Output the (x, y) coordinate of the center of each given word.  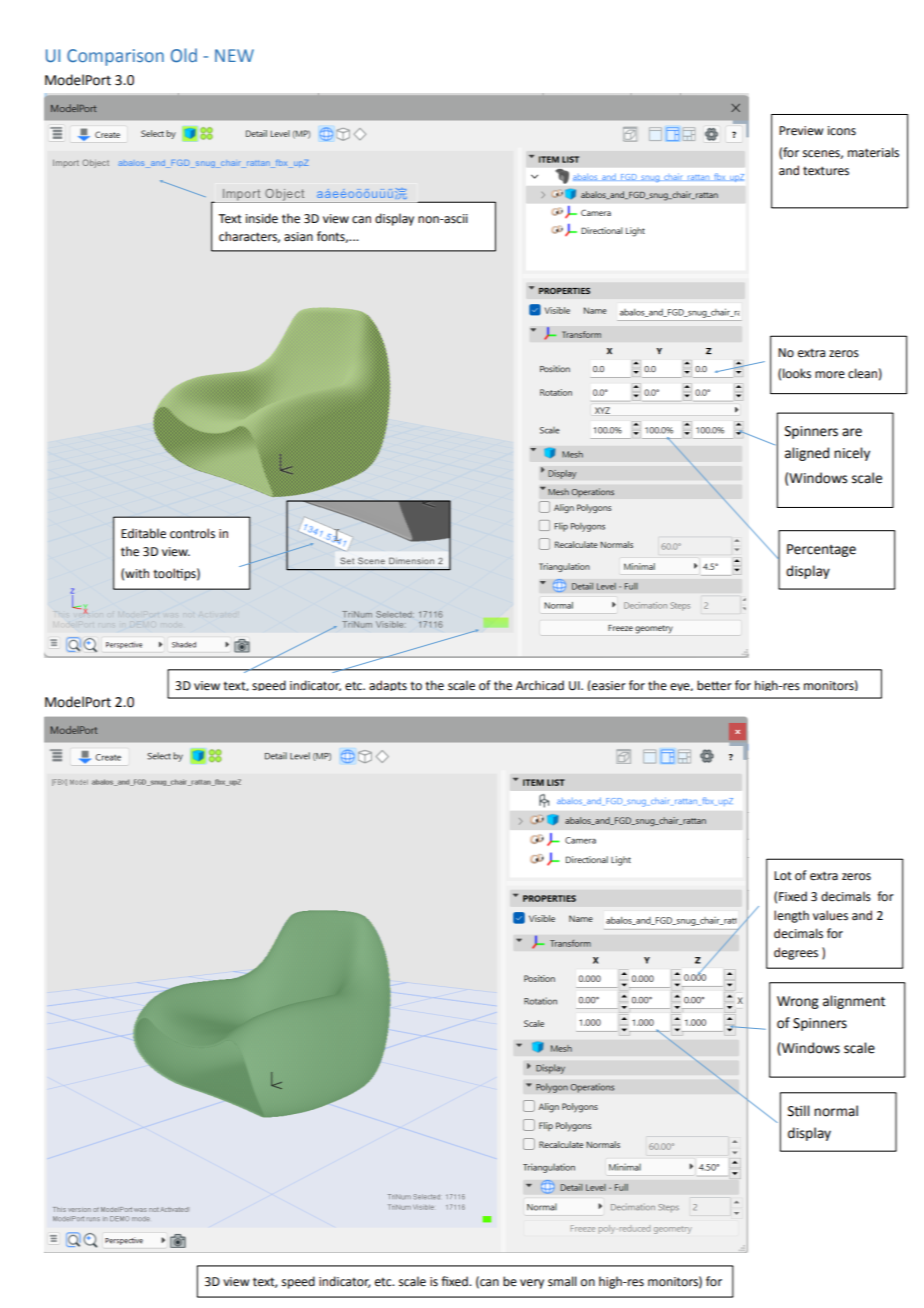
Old (184, 55)
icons (842, 131)
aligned (807, 454)
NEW (234, 55)
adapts (388, 685)
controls (192, 533)
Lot (783, 876)
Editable (143, 533)
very (532, 1284)
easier (608, 685)
